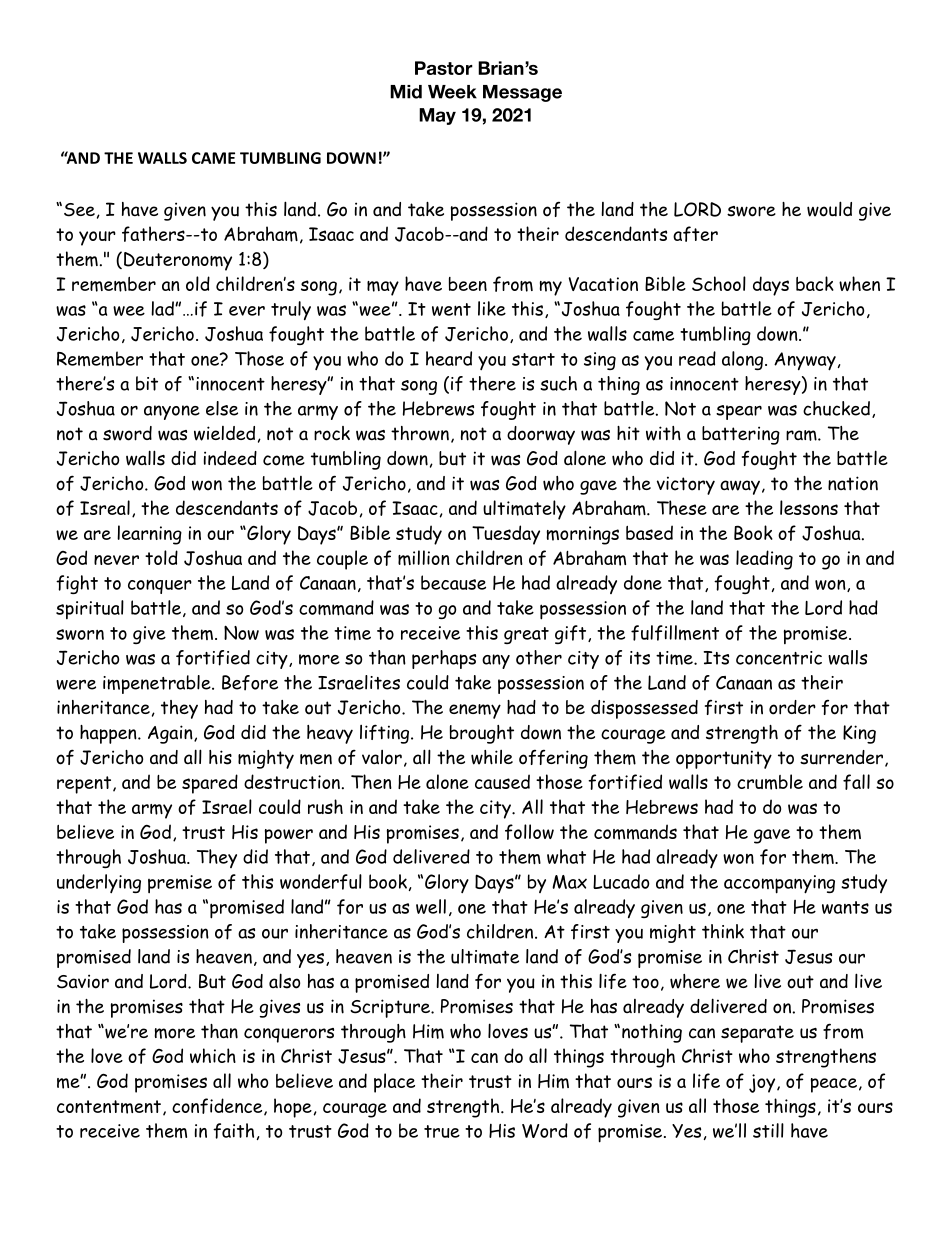 This image has height=1233, width=952. Describe the element at coordinates (763, 1083) in the image. I see `joy` at that location.
